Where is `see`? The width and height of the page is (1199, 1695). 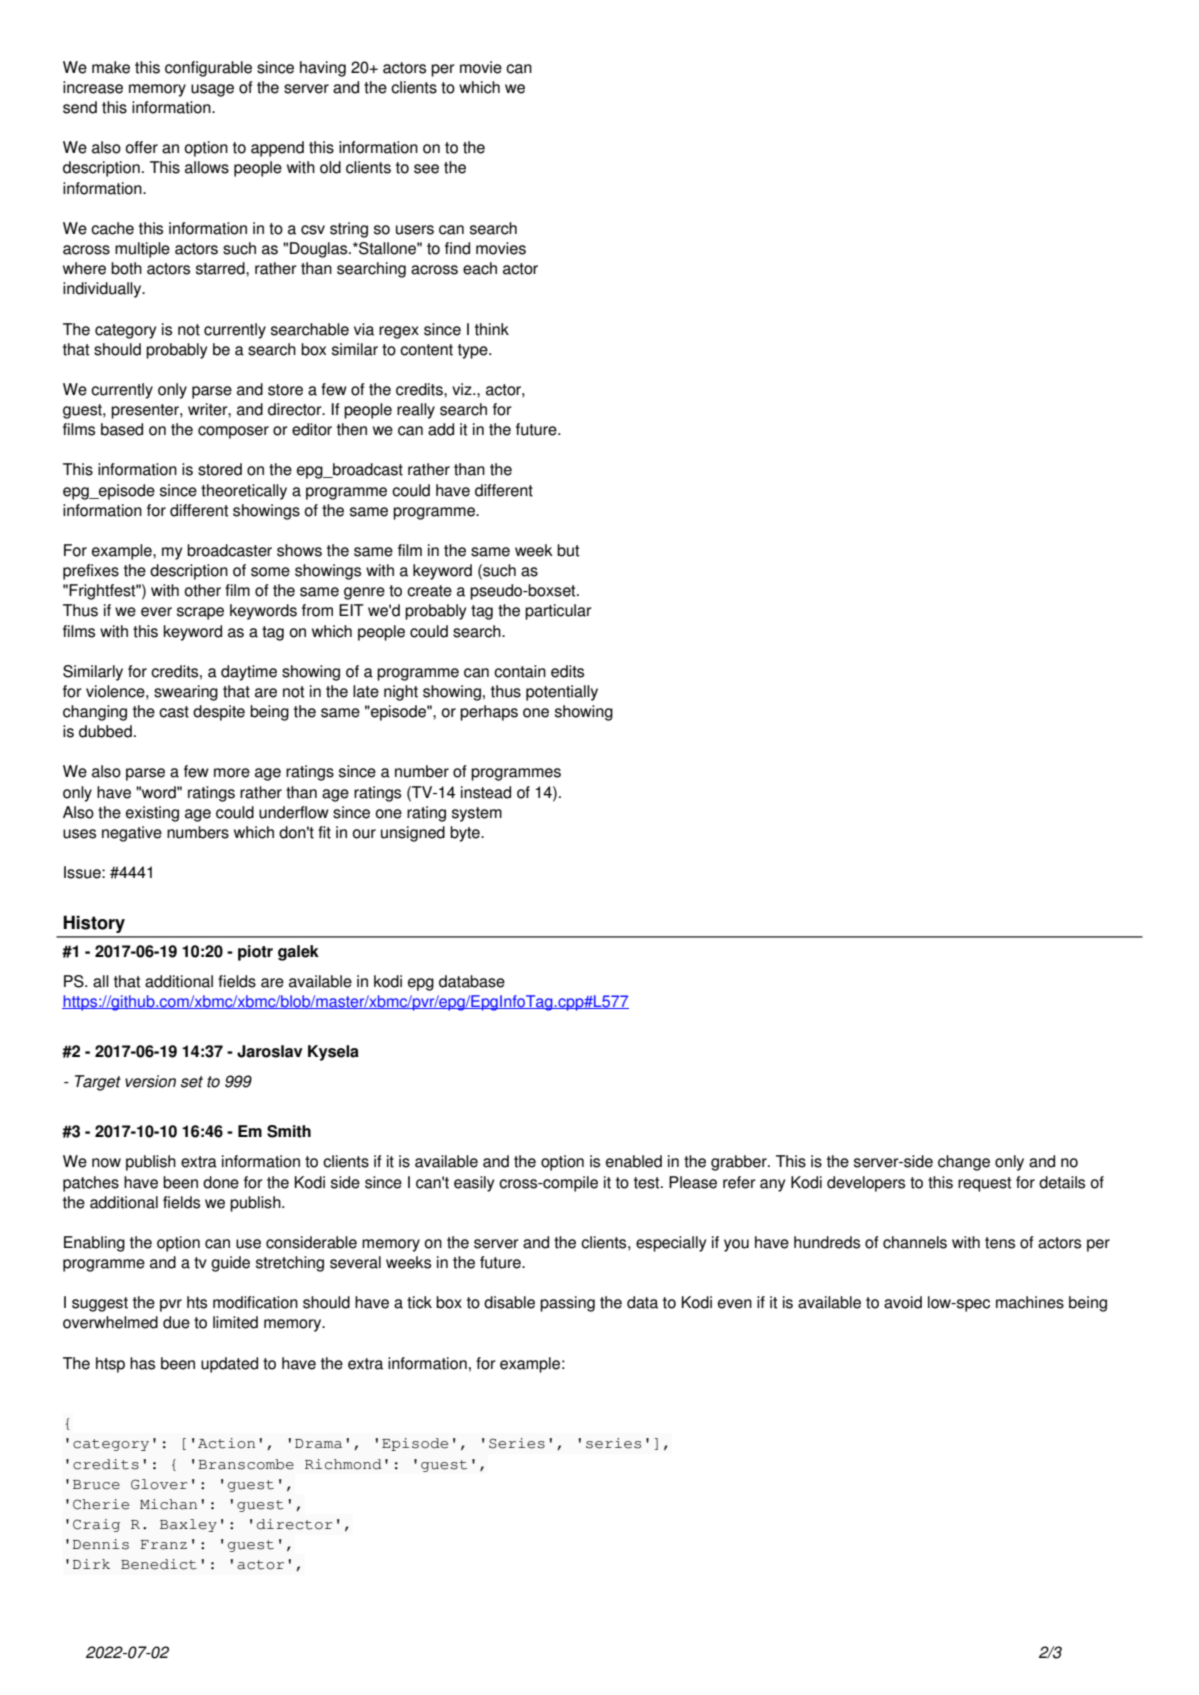 see is located at coordinates (426, 169).
